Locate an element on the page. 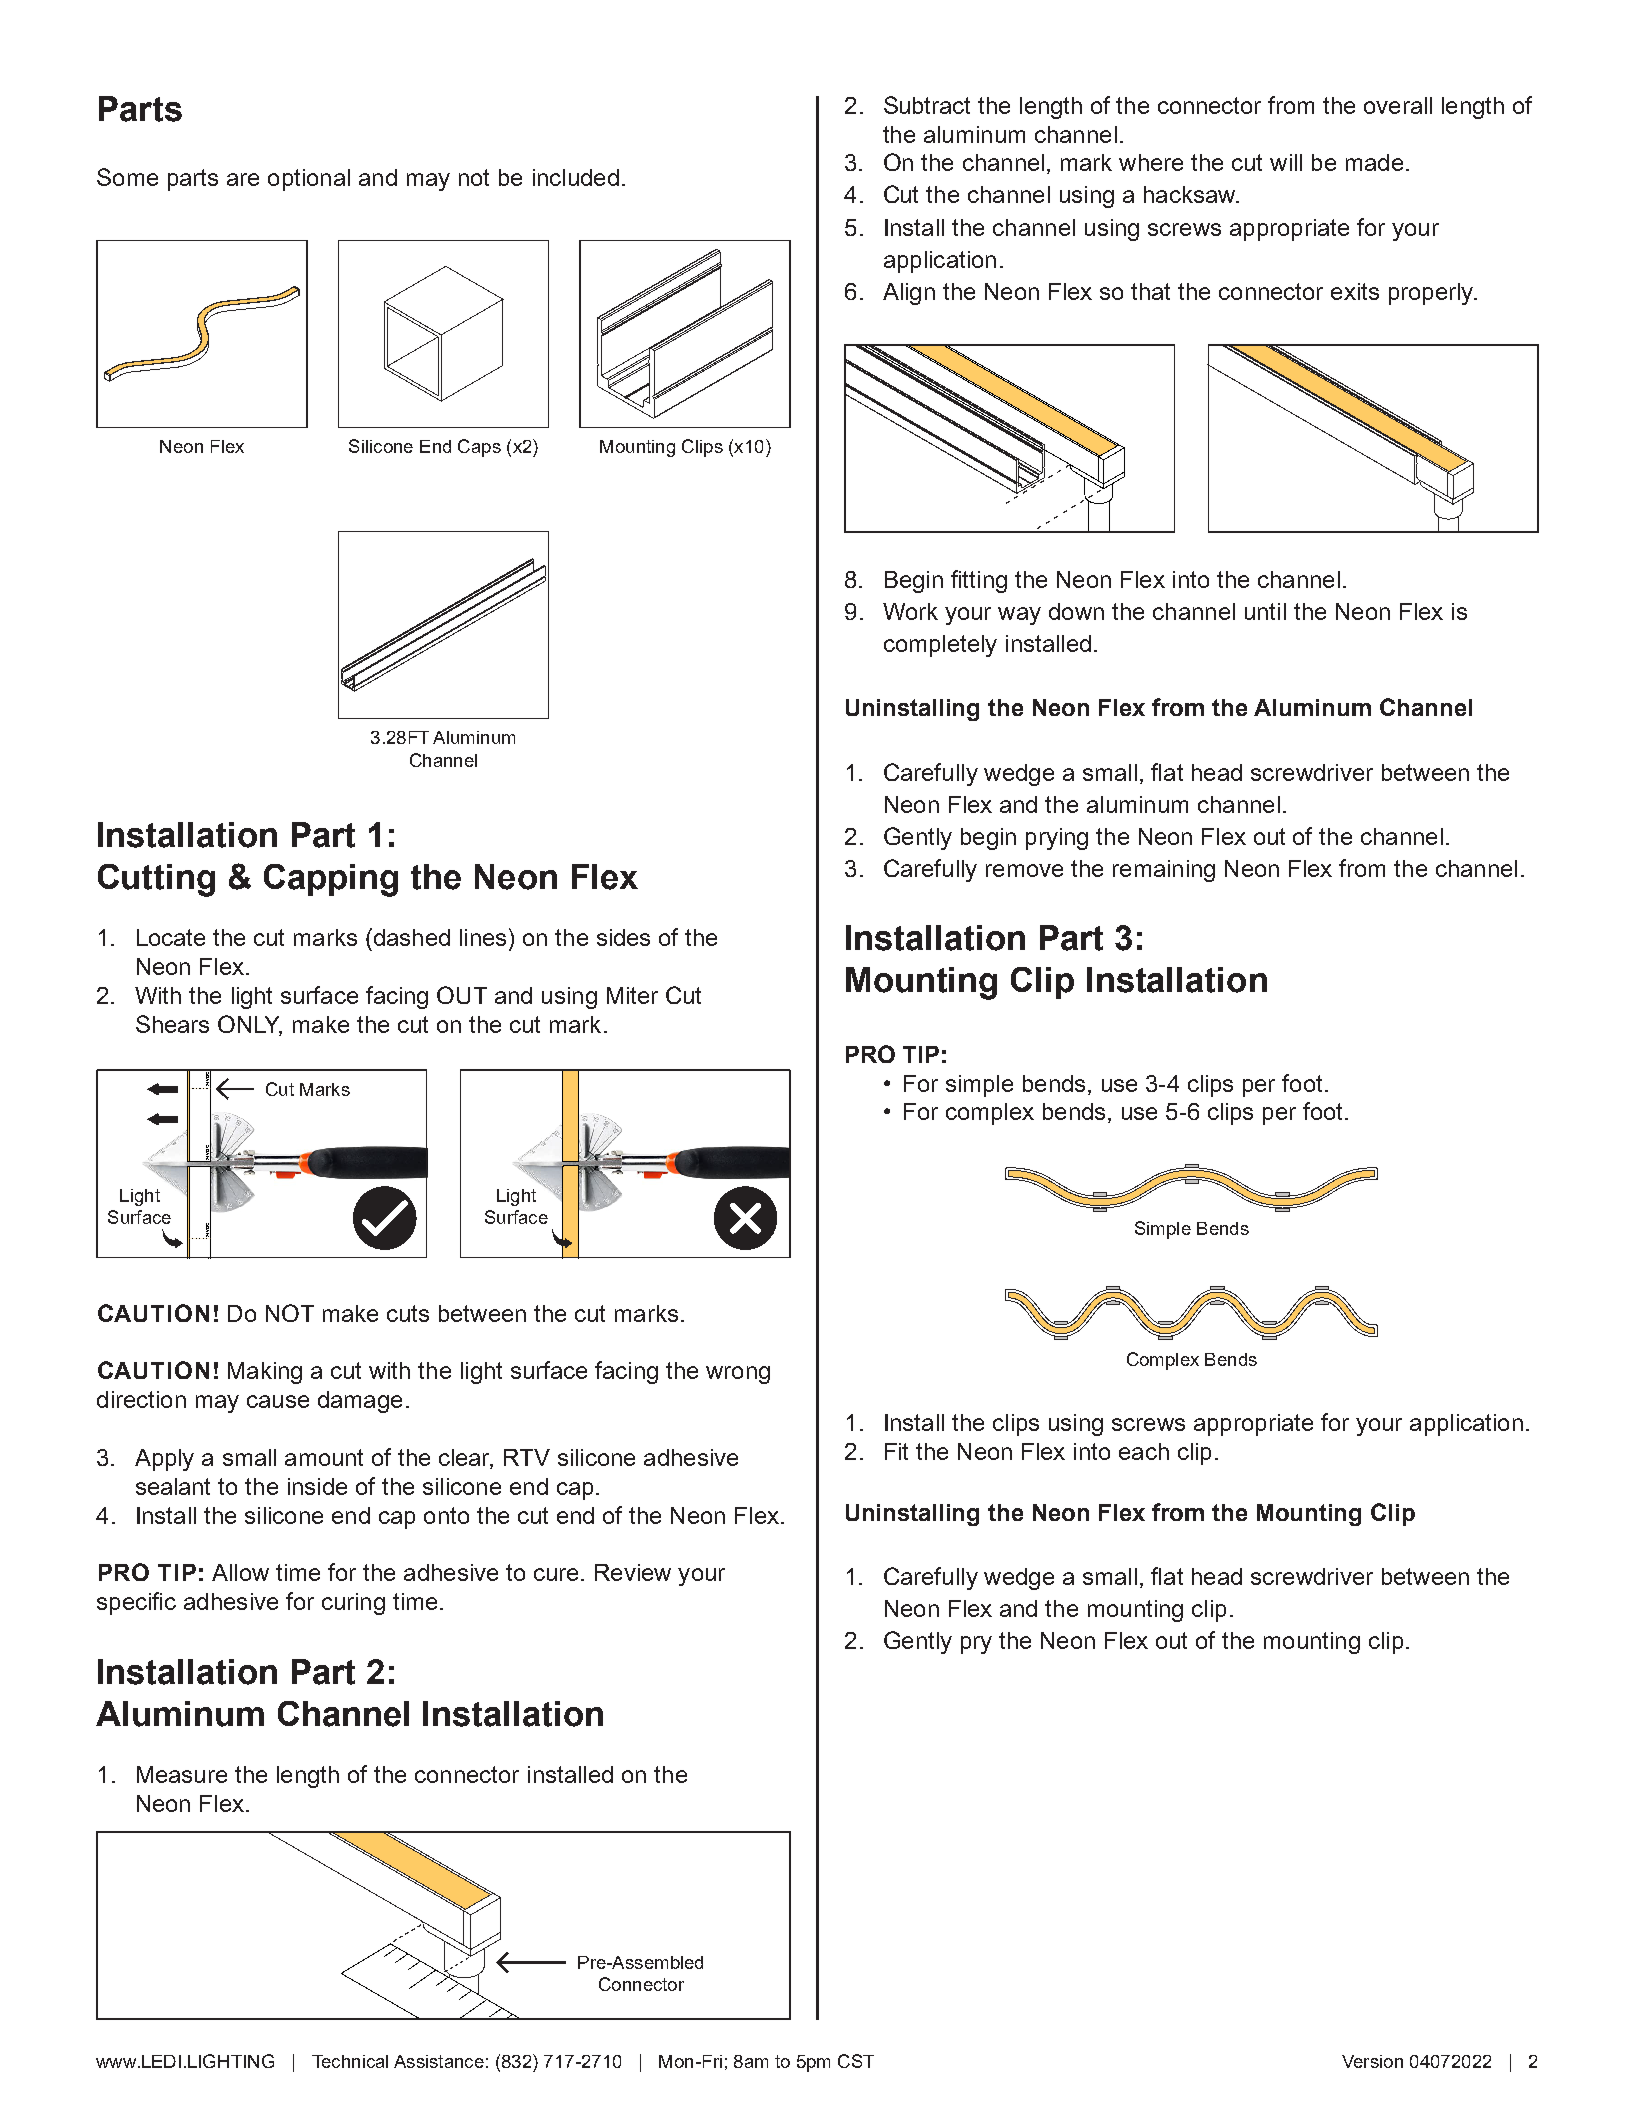 The image size is (1635, 2116). Capping is located at coordinates (331, 880).
